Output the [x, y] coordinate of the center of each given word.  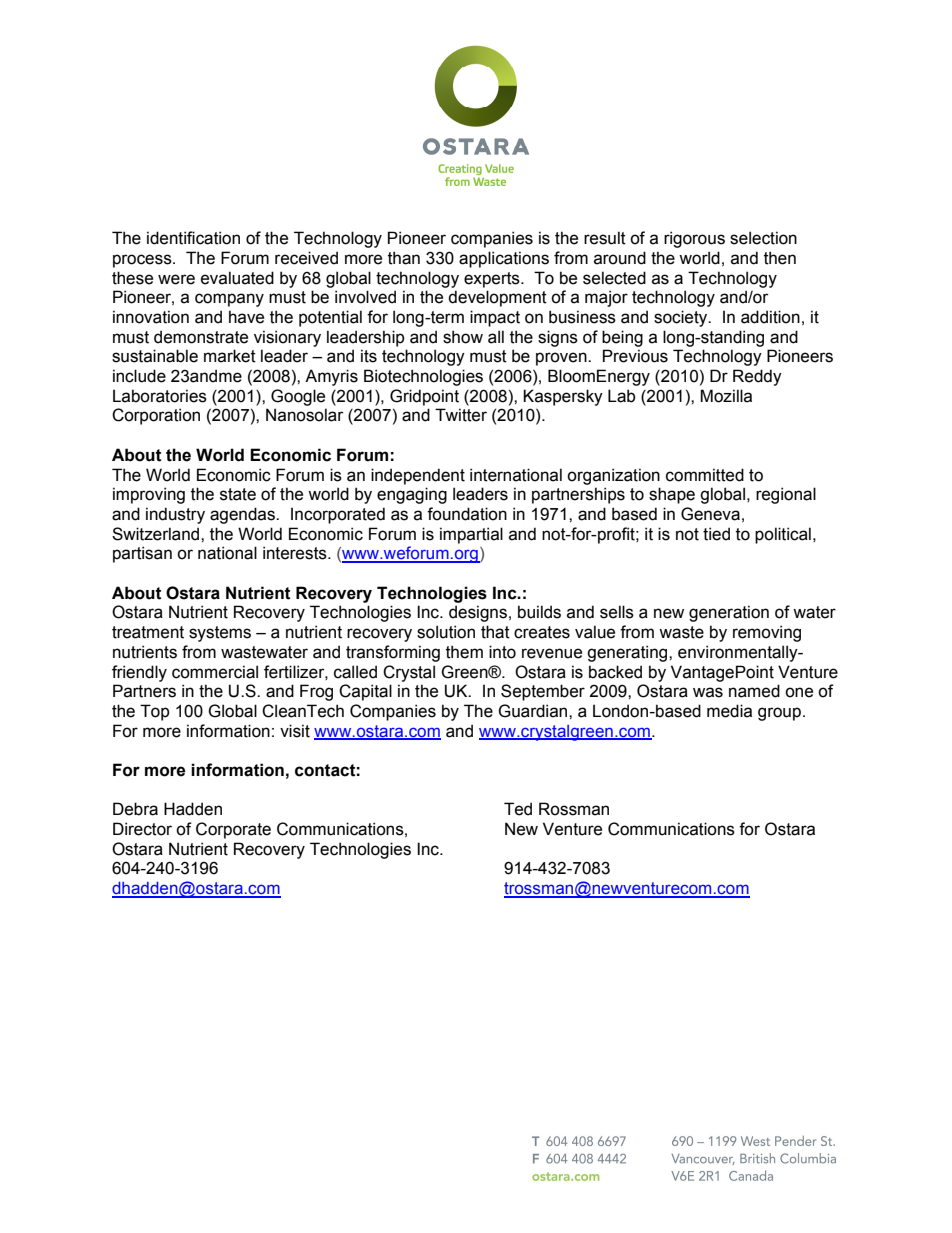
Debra [135, 809]
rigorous [694, 239]
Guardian [534, 711]
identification [193, 238]
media [729, 711]
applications [504, 259]
